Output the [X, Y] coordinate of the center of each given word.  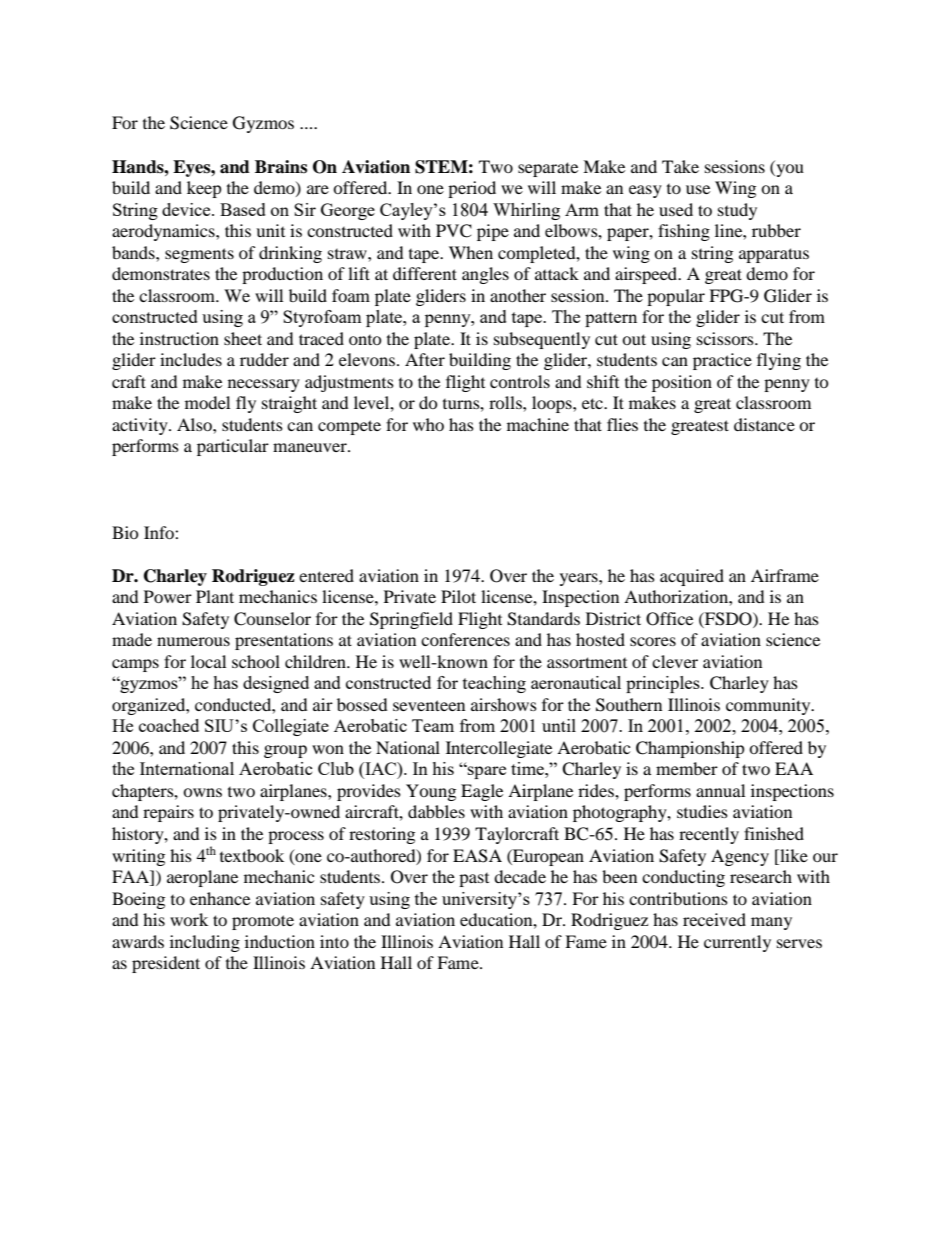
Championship [690, 749]
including [205, 943]
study [737, 211]
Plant [215, 596]
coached [169, 725]
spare [486, 772]
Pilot [458, 596]
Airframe [785, 575]
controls [520, 381]
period [472, 189]
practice [722, 361]
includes [191, 359]
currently [737, 943]
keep [204, 189]
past [474, 880]
